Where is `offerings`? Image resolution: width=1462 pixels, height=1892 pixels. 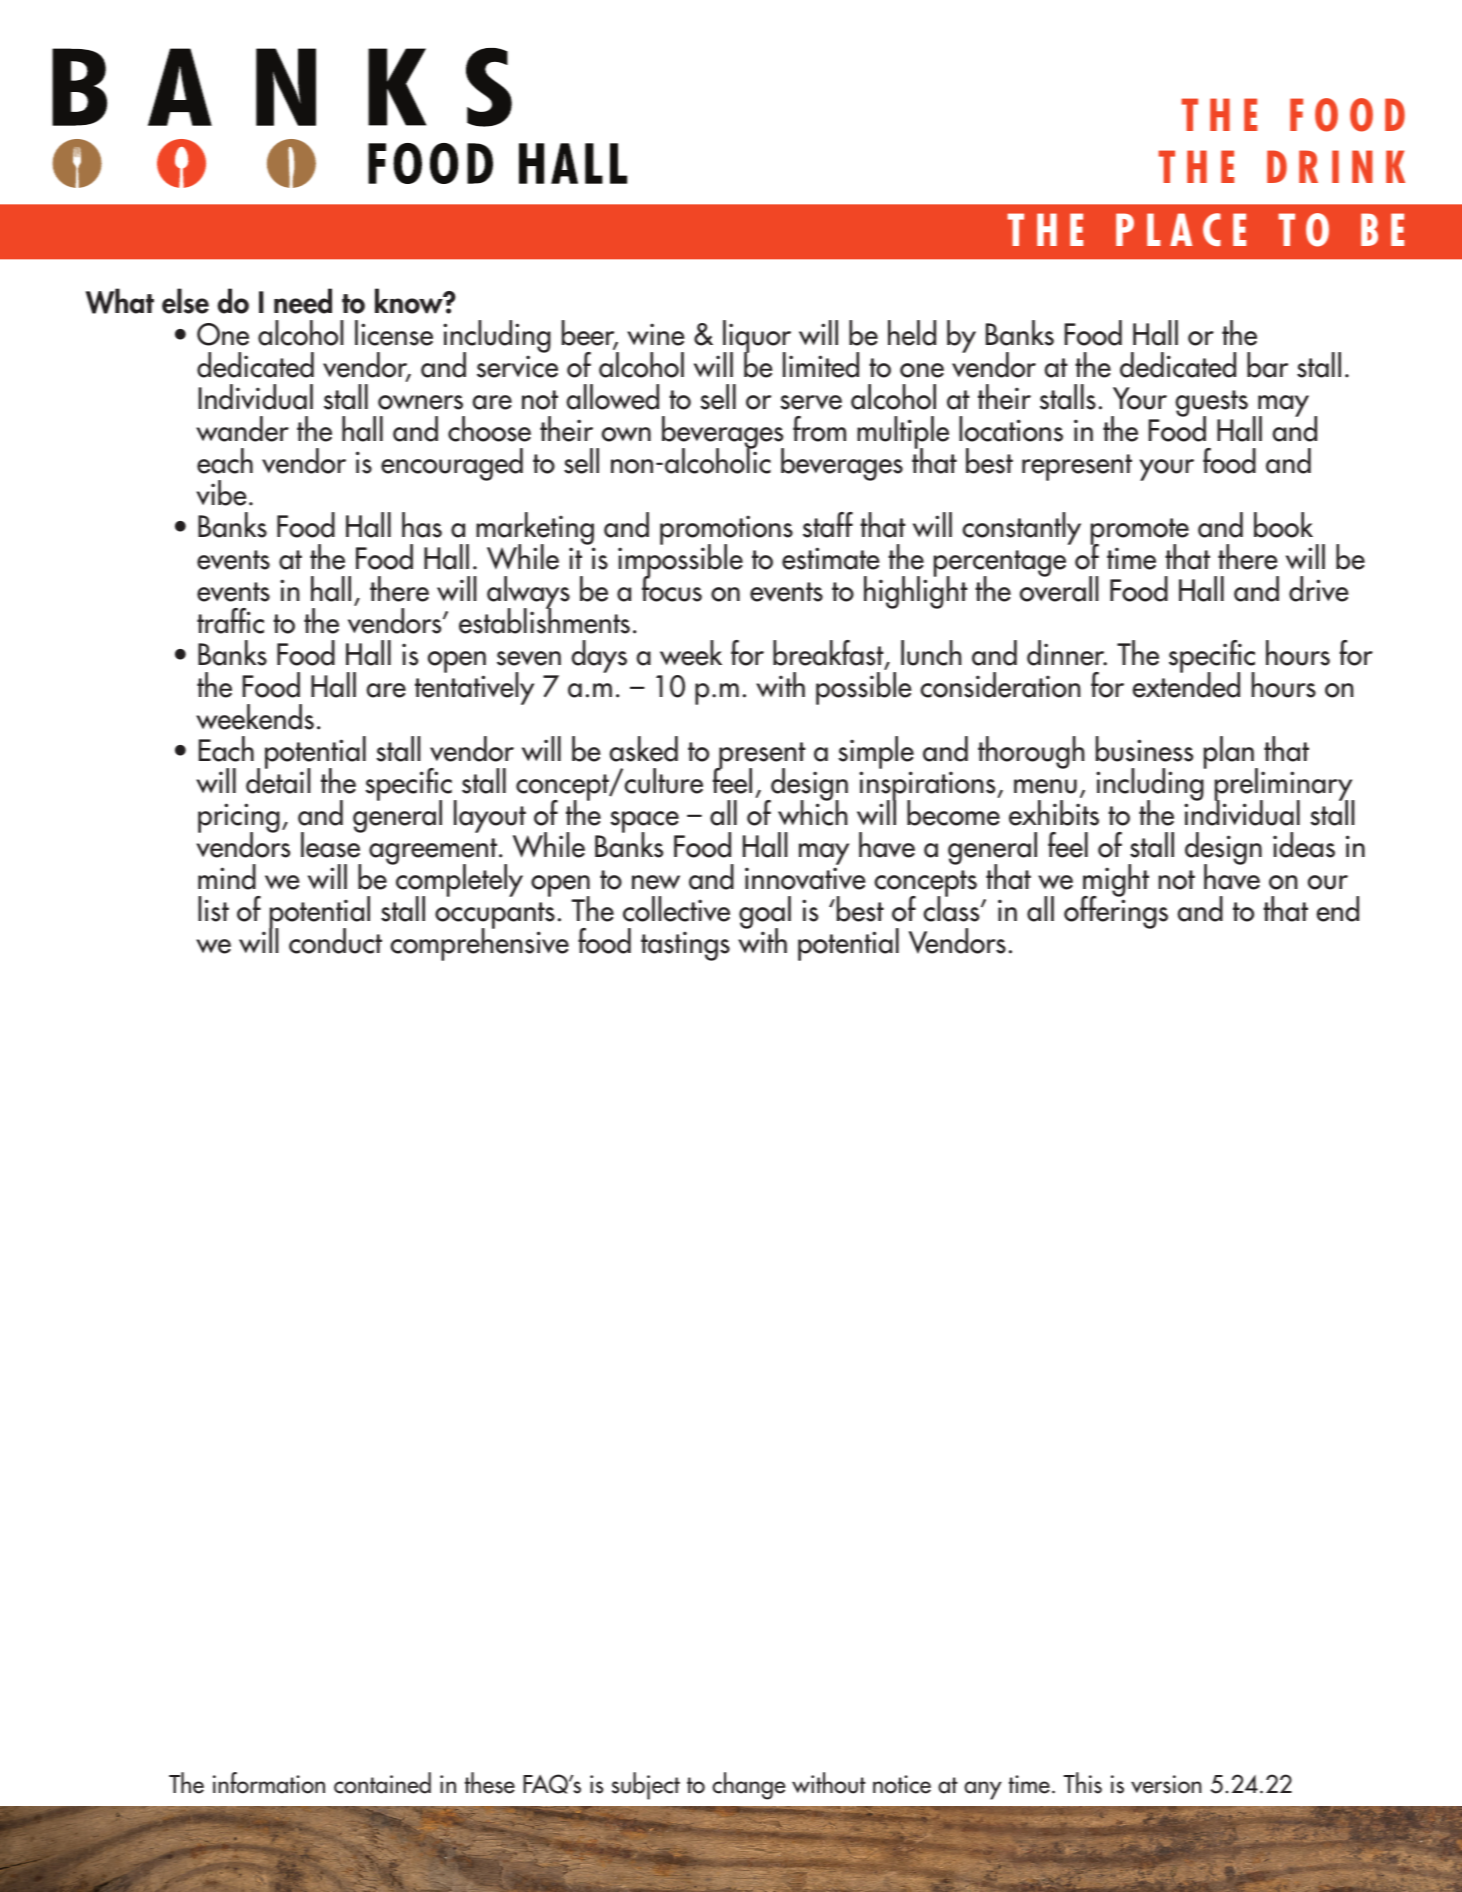 offerings is located at coordinates (1116, 911).
